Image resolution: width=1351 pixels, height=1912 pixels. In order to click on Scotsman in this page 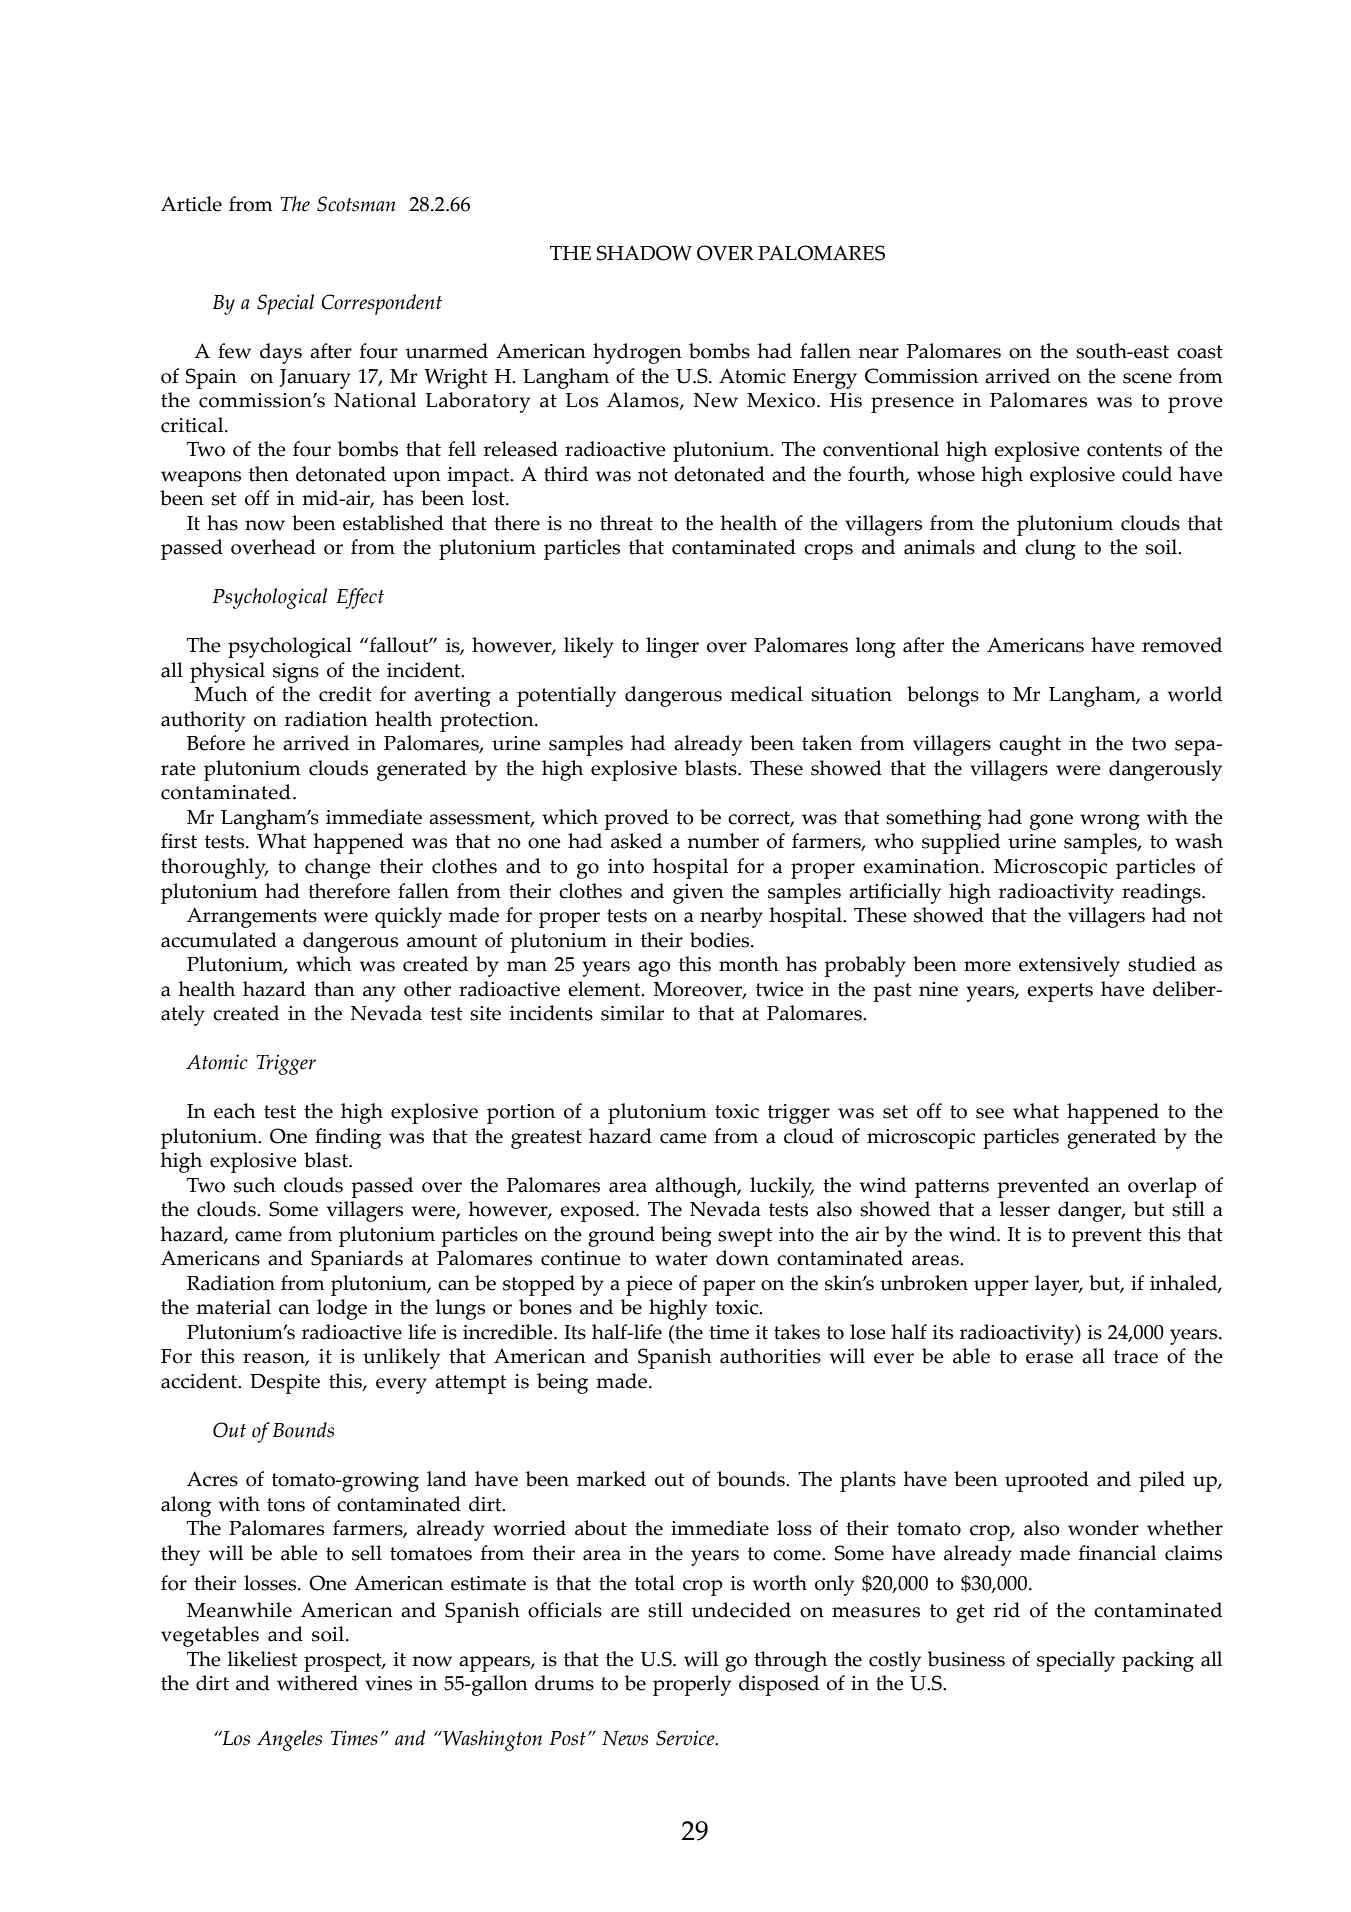, I will do `click(356, 204)`.
